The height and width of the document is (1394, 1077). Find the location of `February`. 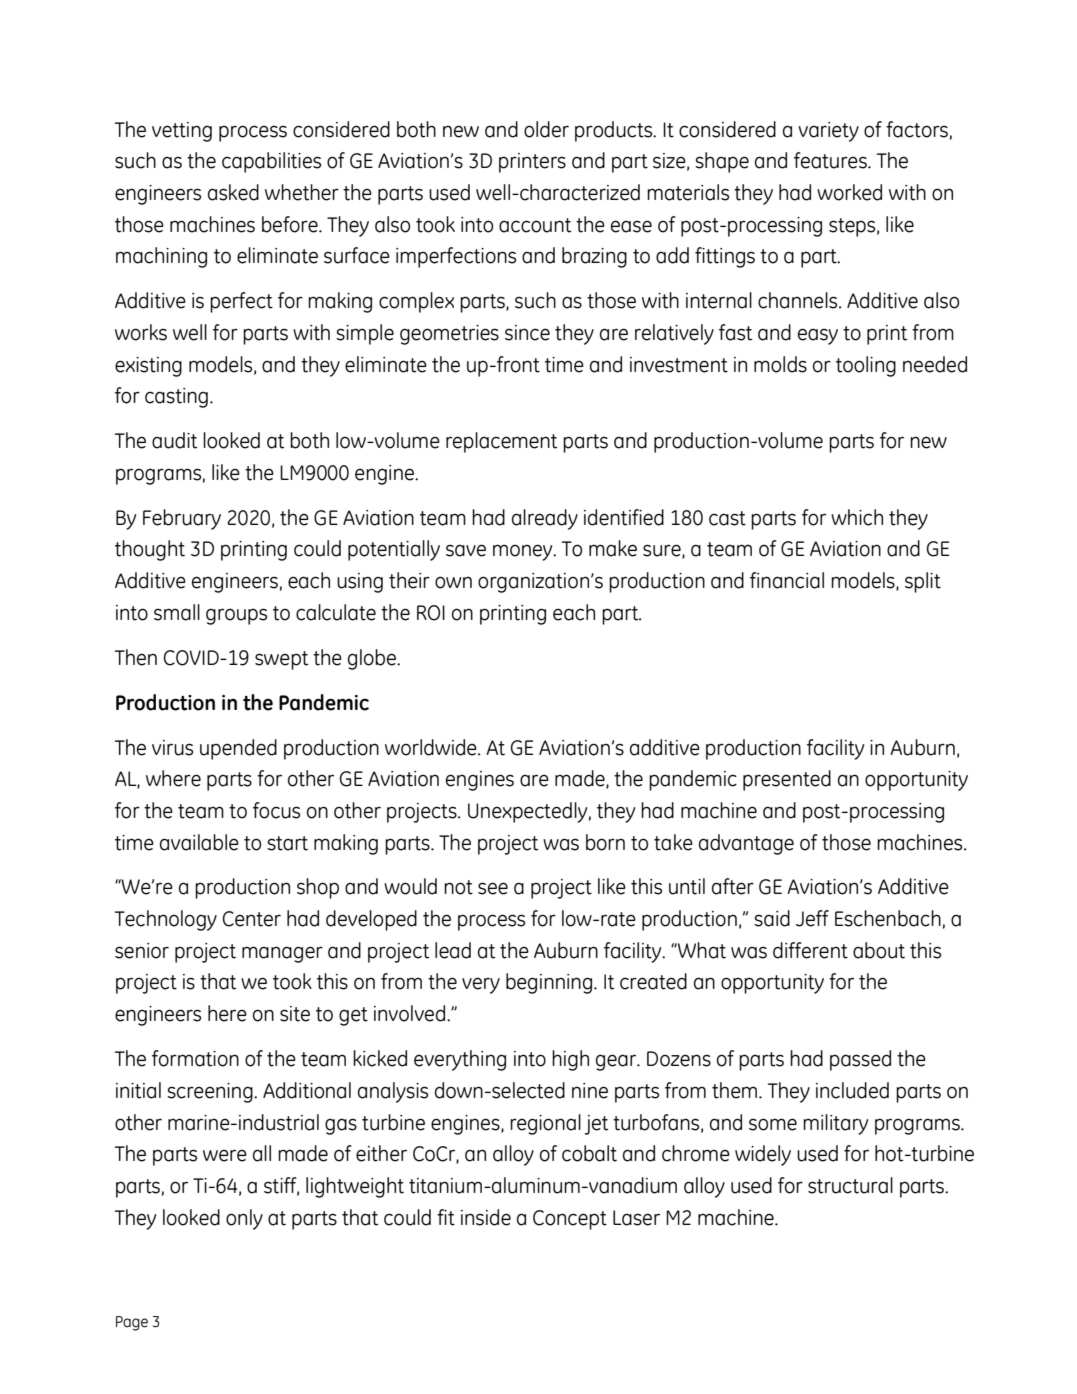

February is located at coordinates (182, 519).
